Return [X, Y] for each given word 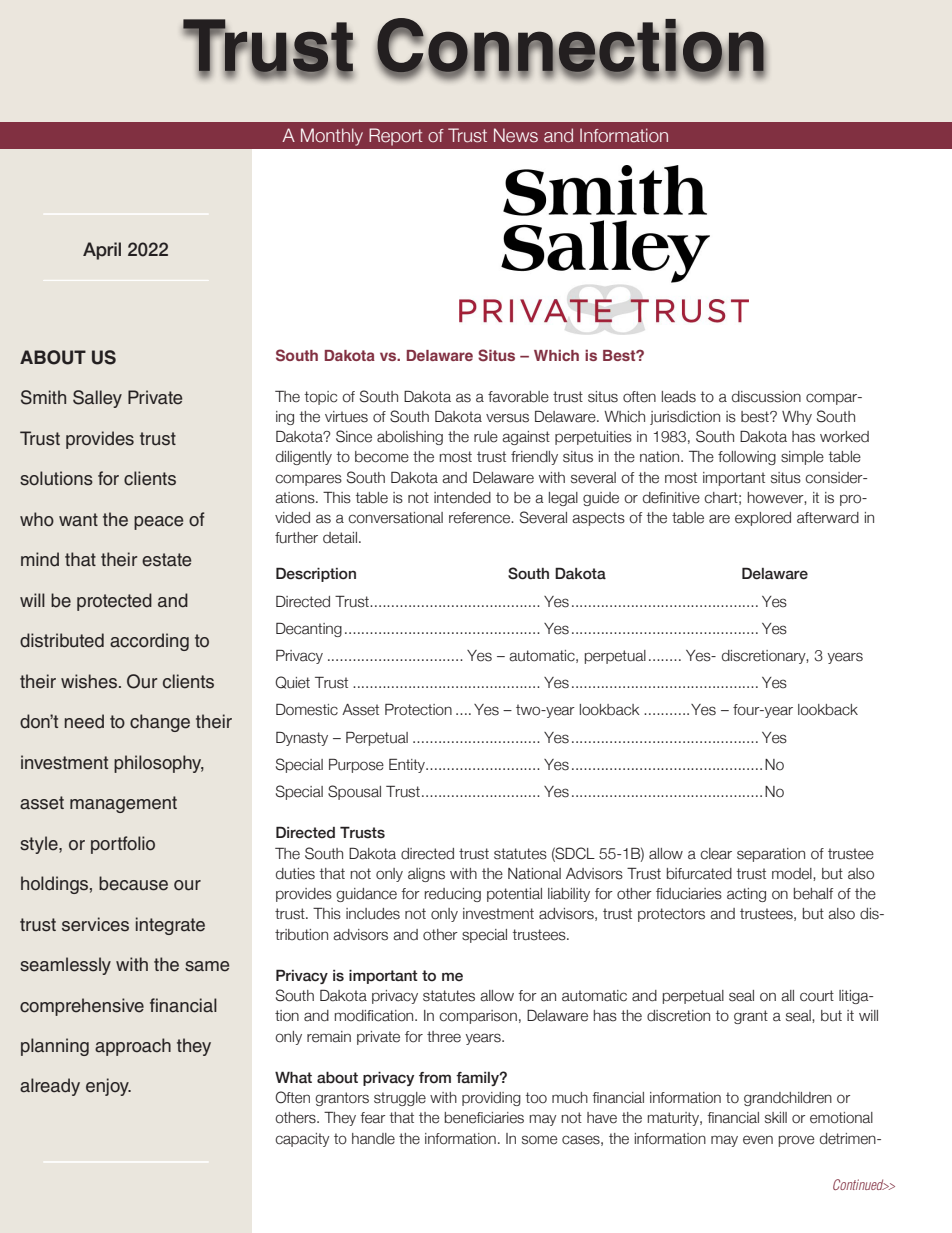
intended [462, 498]
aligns [426, 875]
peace [158, 523]
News [516, 135]
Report [396, 137]
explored [763, 519]
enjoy [108, 1087]
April [102, 251]
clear [716, 854]
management [123, 804]
